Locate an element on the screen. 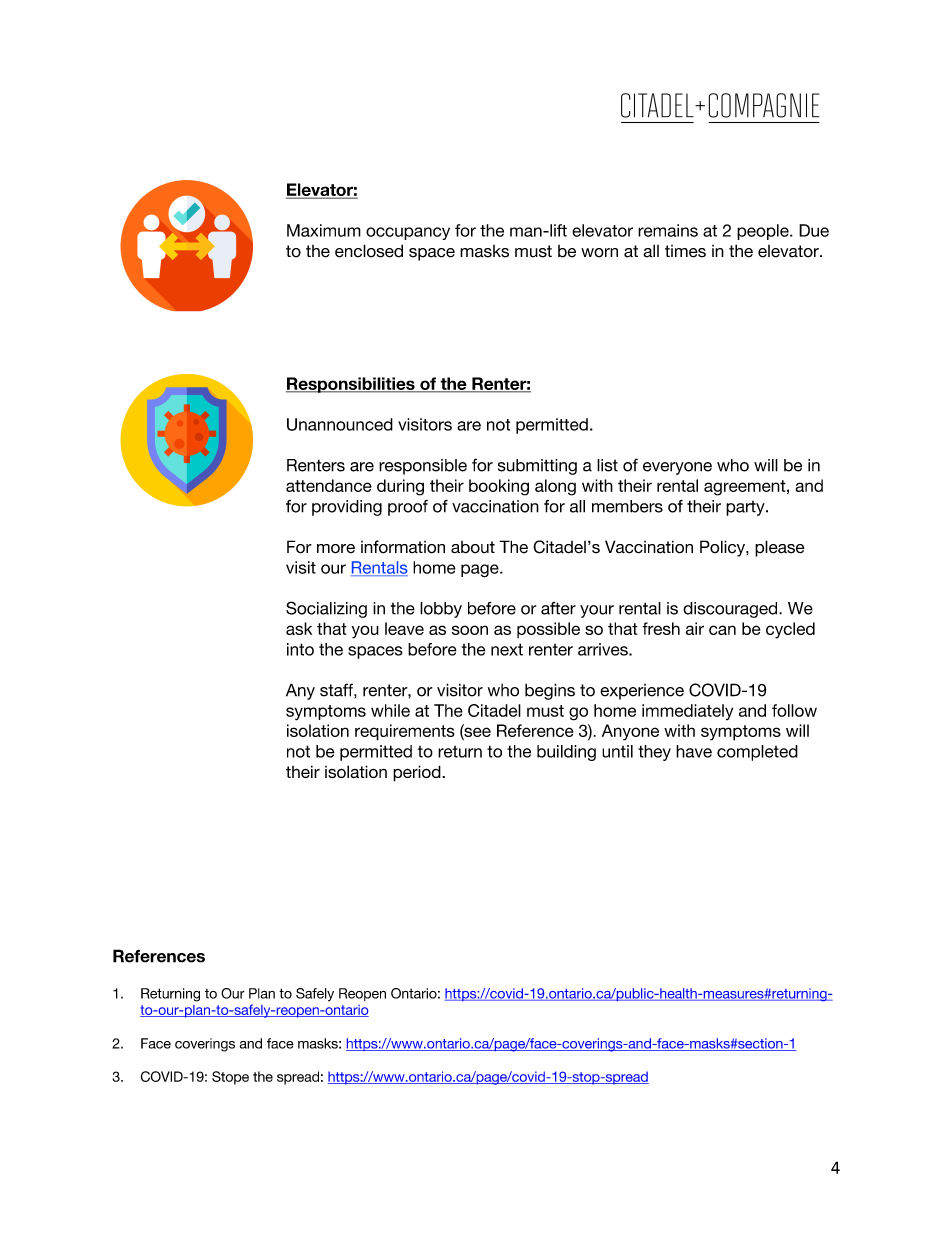 The image size is (952, 1233). along is located at coordinates (555, 487).
